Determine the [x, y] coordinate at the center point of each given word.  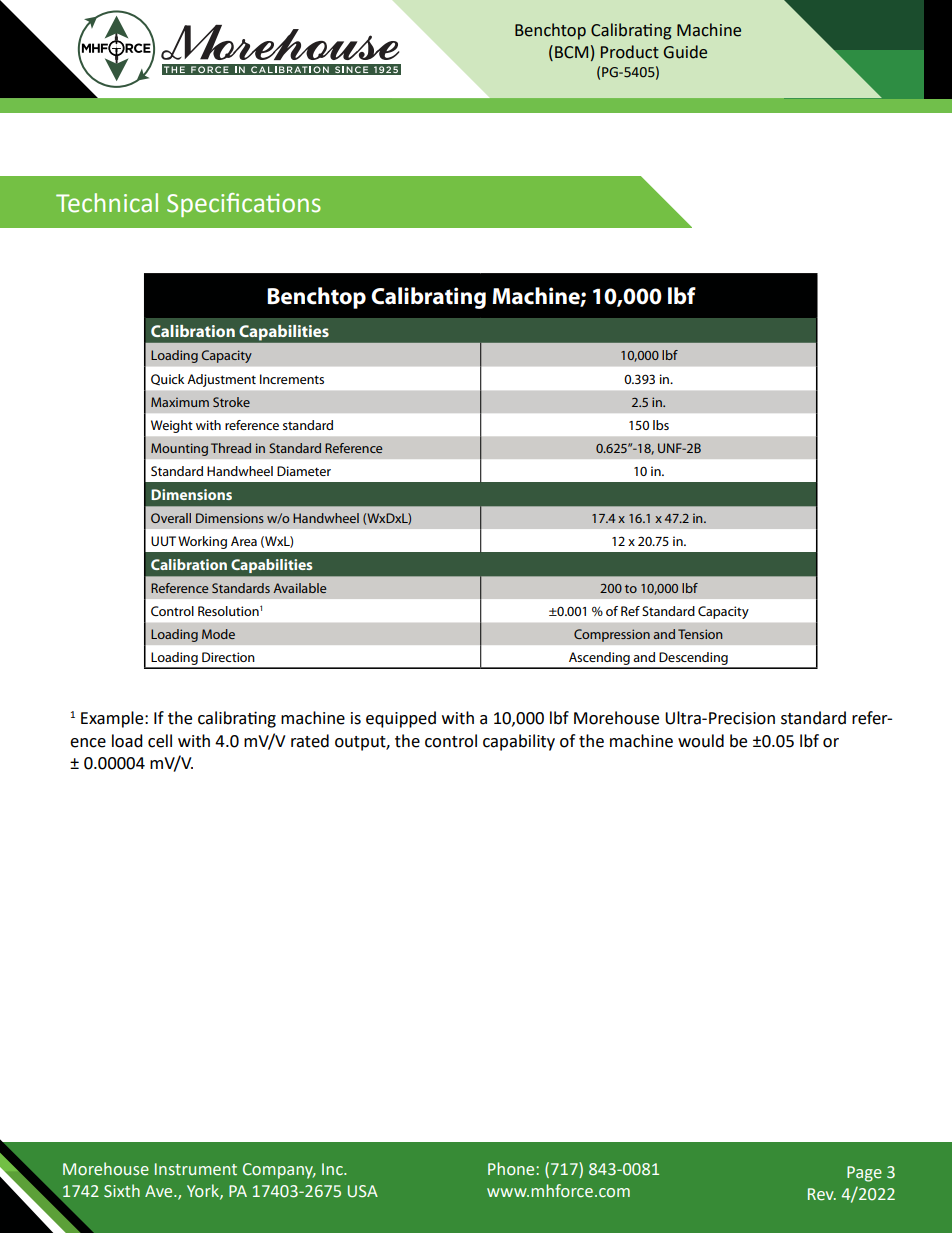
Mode [218, 634]
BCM [571, 52]
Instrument [196, 1169]
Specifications [244, 205]
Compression [612, 635]
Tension [700, 634]
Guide [685, 52]
